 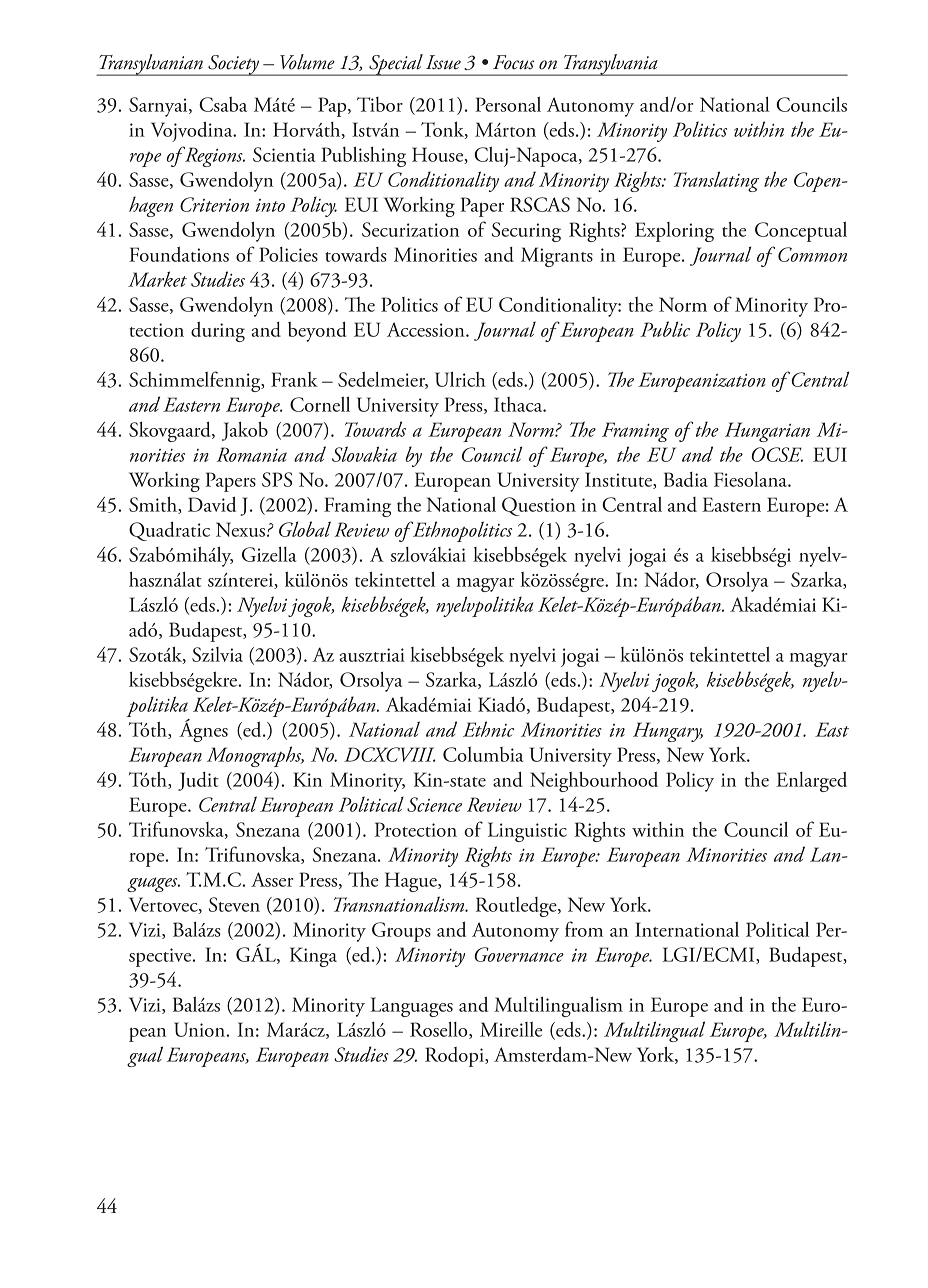 What do you see at coordinates (234, 904) in the screenshot?
I see `Steven` at bounding box center [234, 904].
